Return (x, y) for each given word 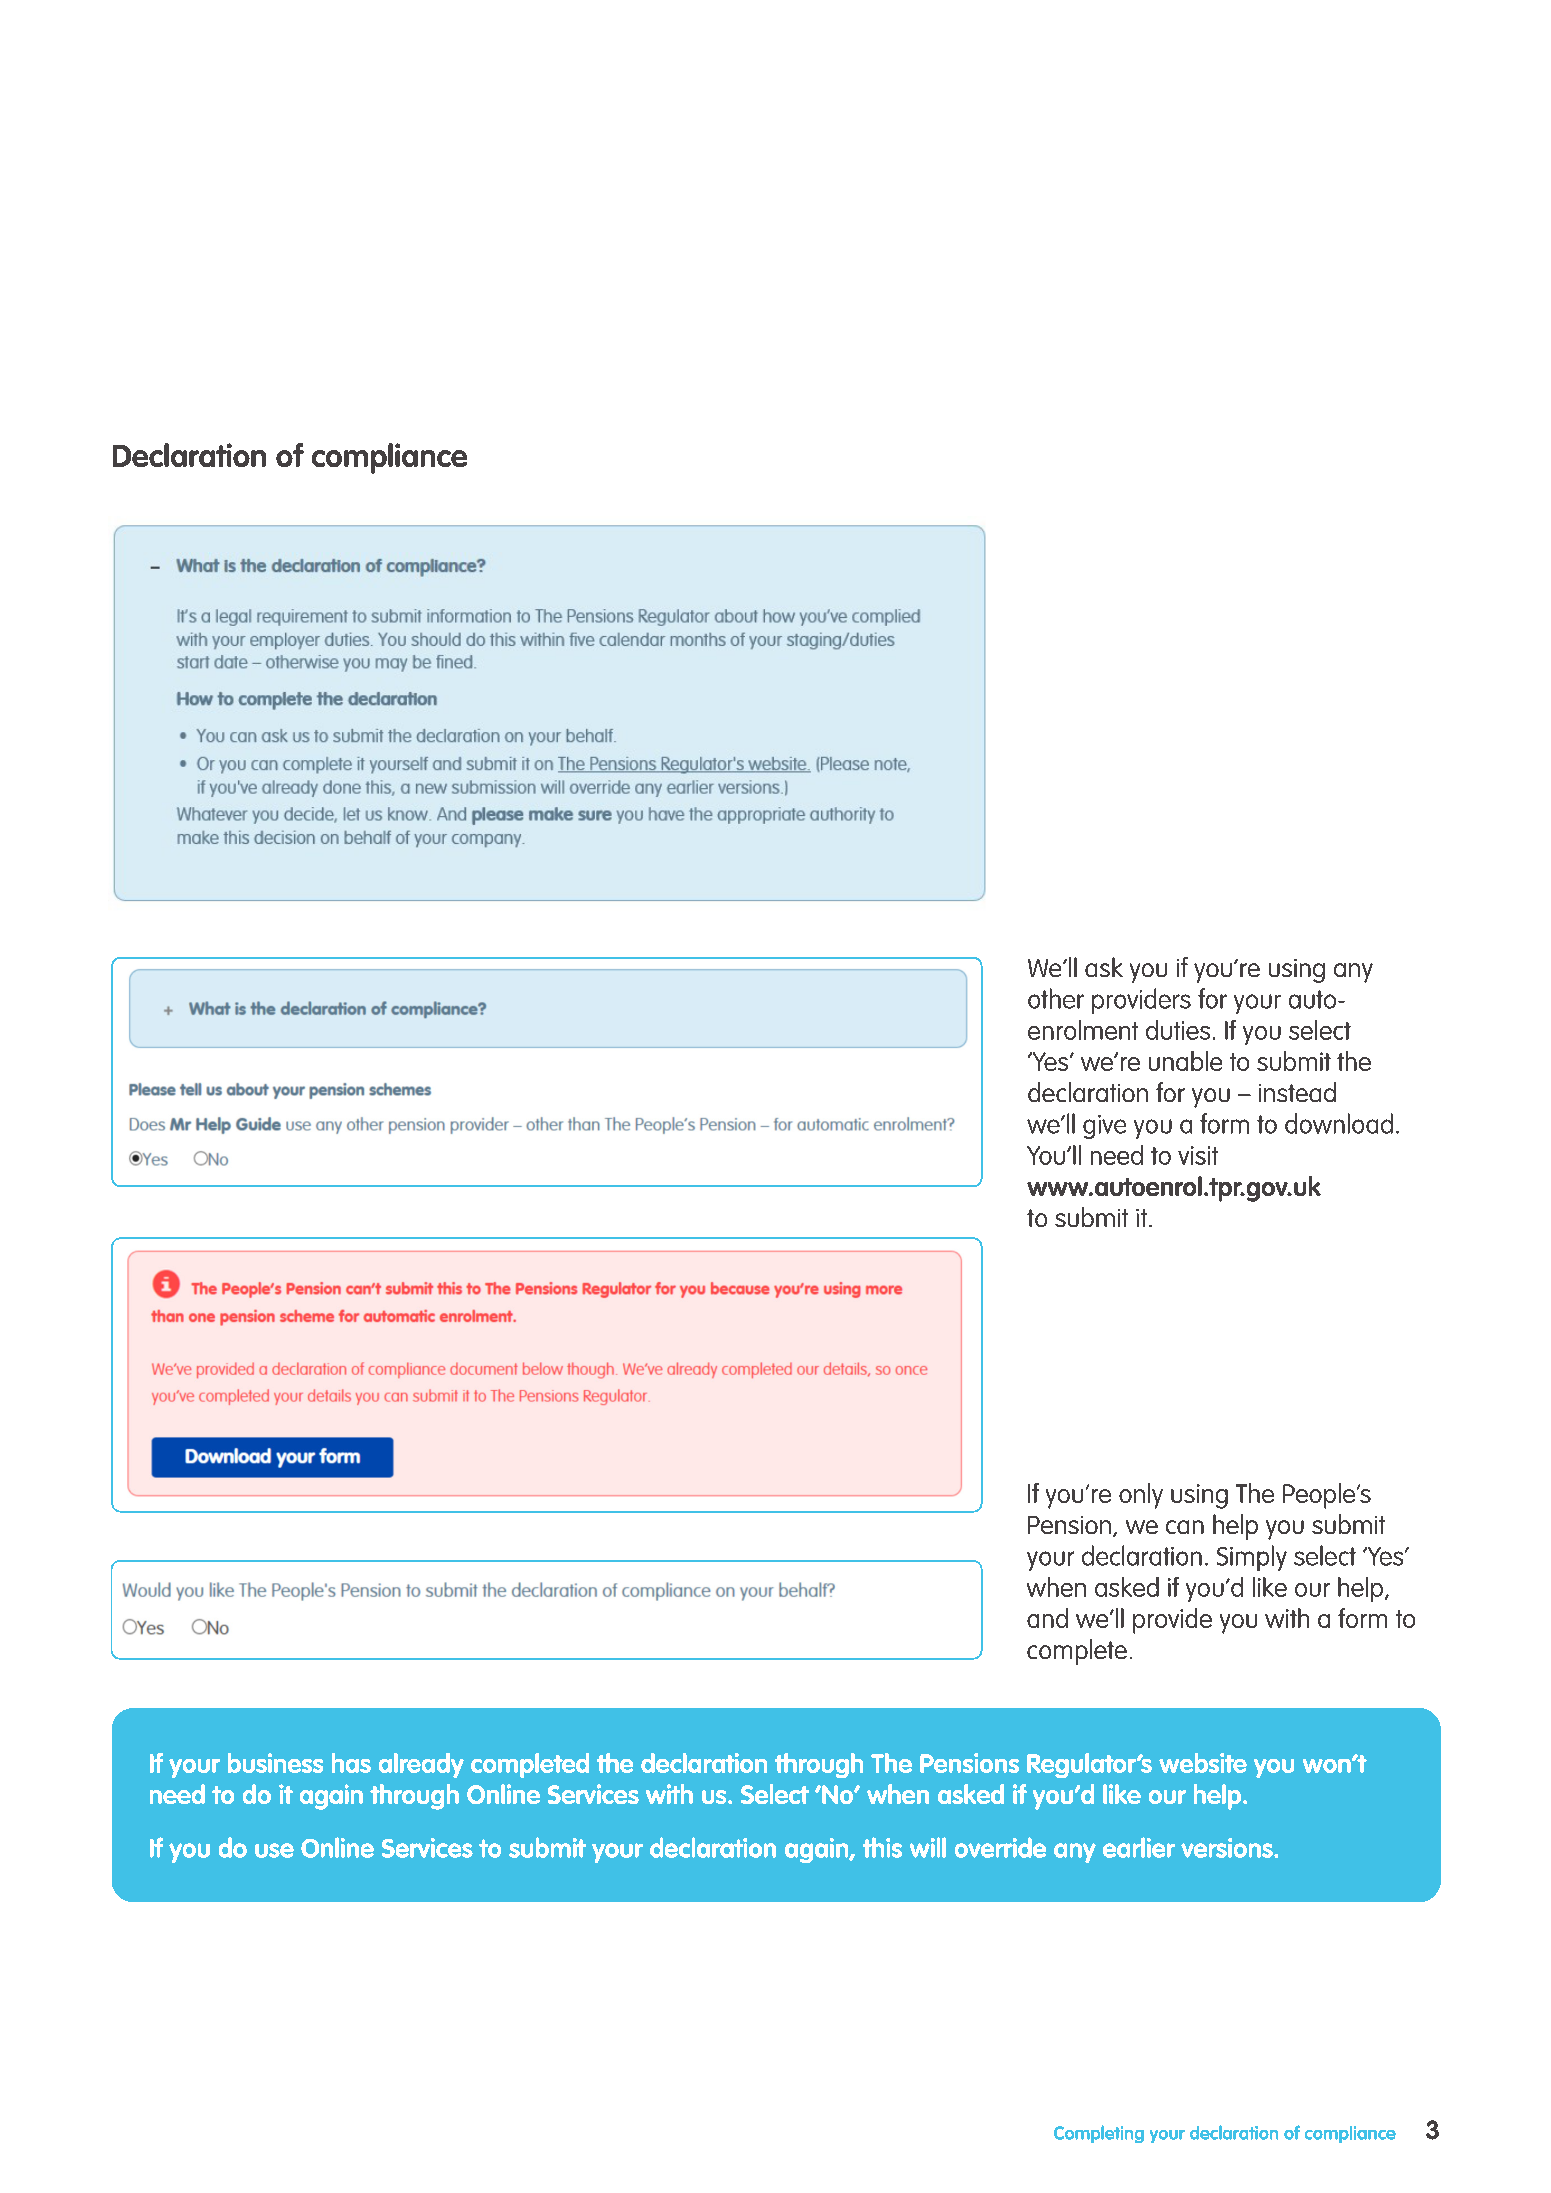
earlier (1139, 1847)
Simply (1252, 1558)
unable (1185, 1061)
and (1047, 1618)
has (351, 1763)
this (882, 1847)
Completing (1099, 2134)
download (1339, 1123)
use (274, 1850)
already (421, 1765)
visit (1198, 1155)
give (1104, 1127)
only (1141, 1496)
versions (1228, 1848)
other (1056, 998)
